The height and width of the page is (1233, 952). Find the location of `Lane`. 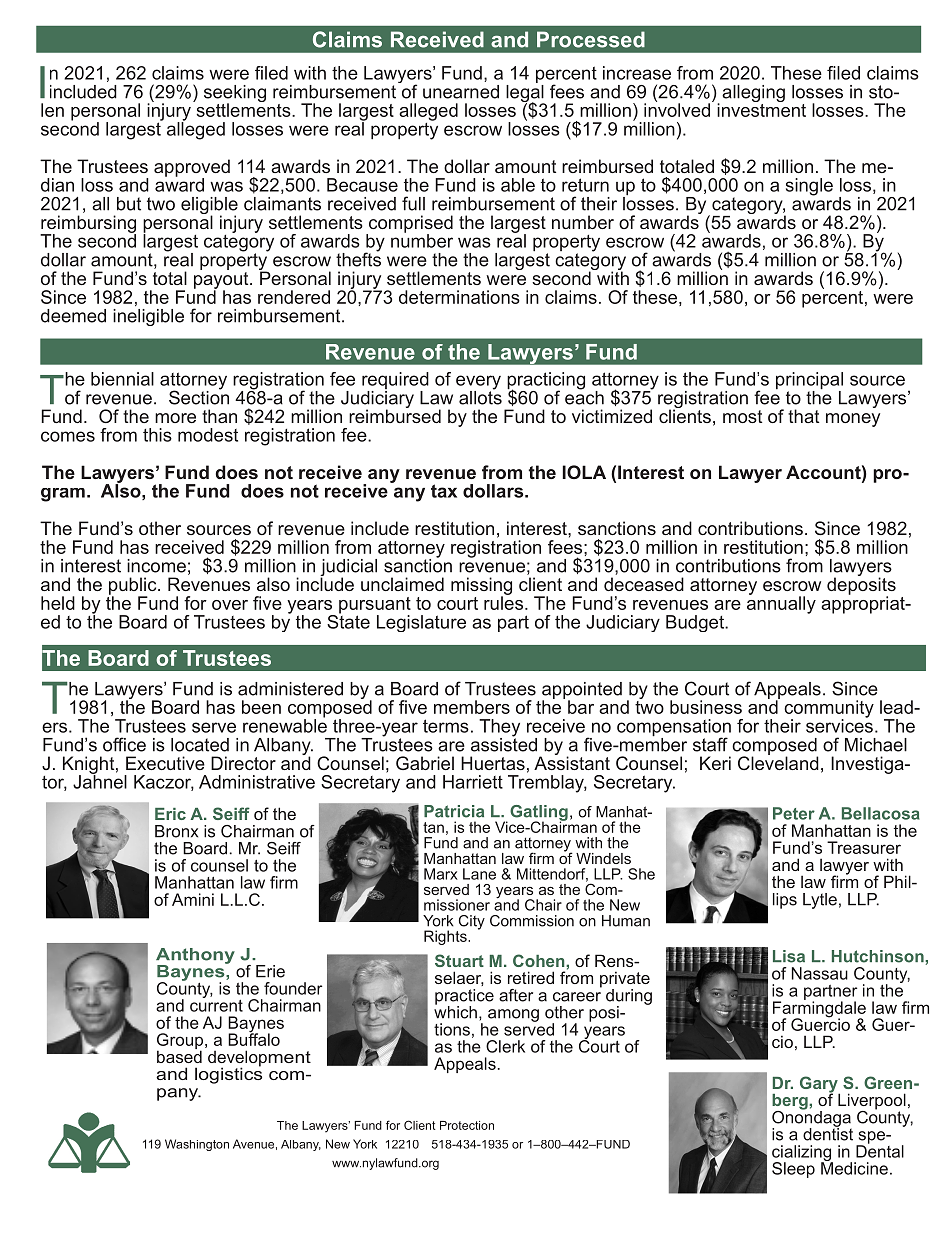

Lane is located at coordinates (479, 874).
